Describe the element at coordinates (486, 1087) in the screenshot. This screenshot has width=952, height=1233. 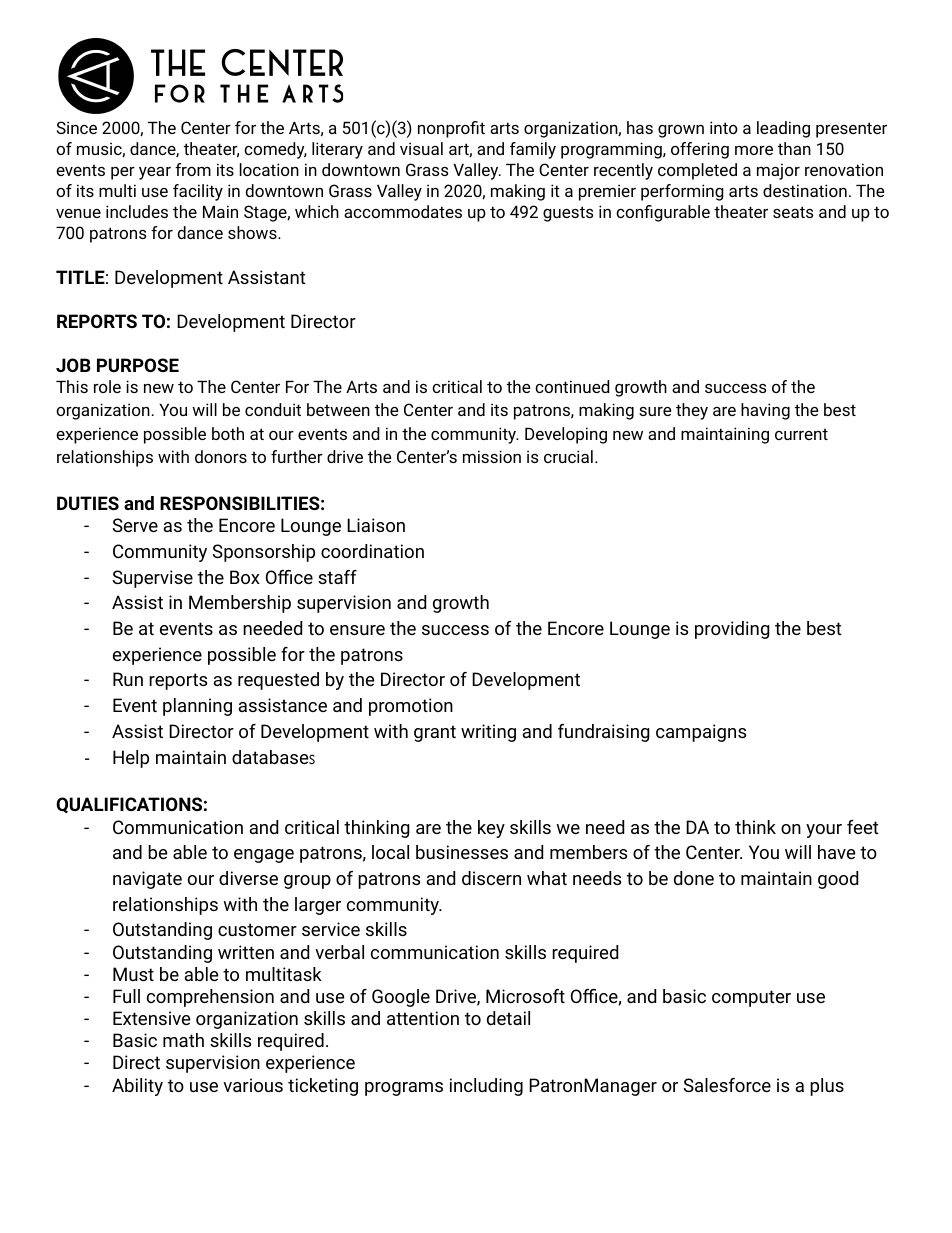
I see `including` at that location.
